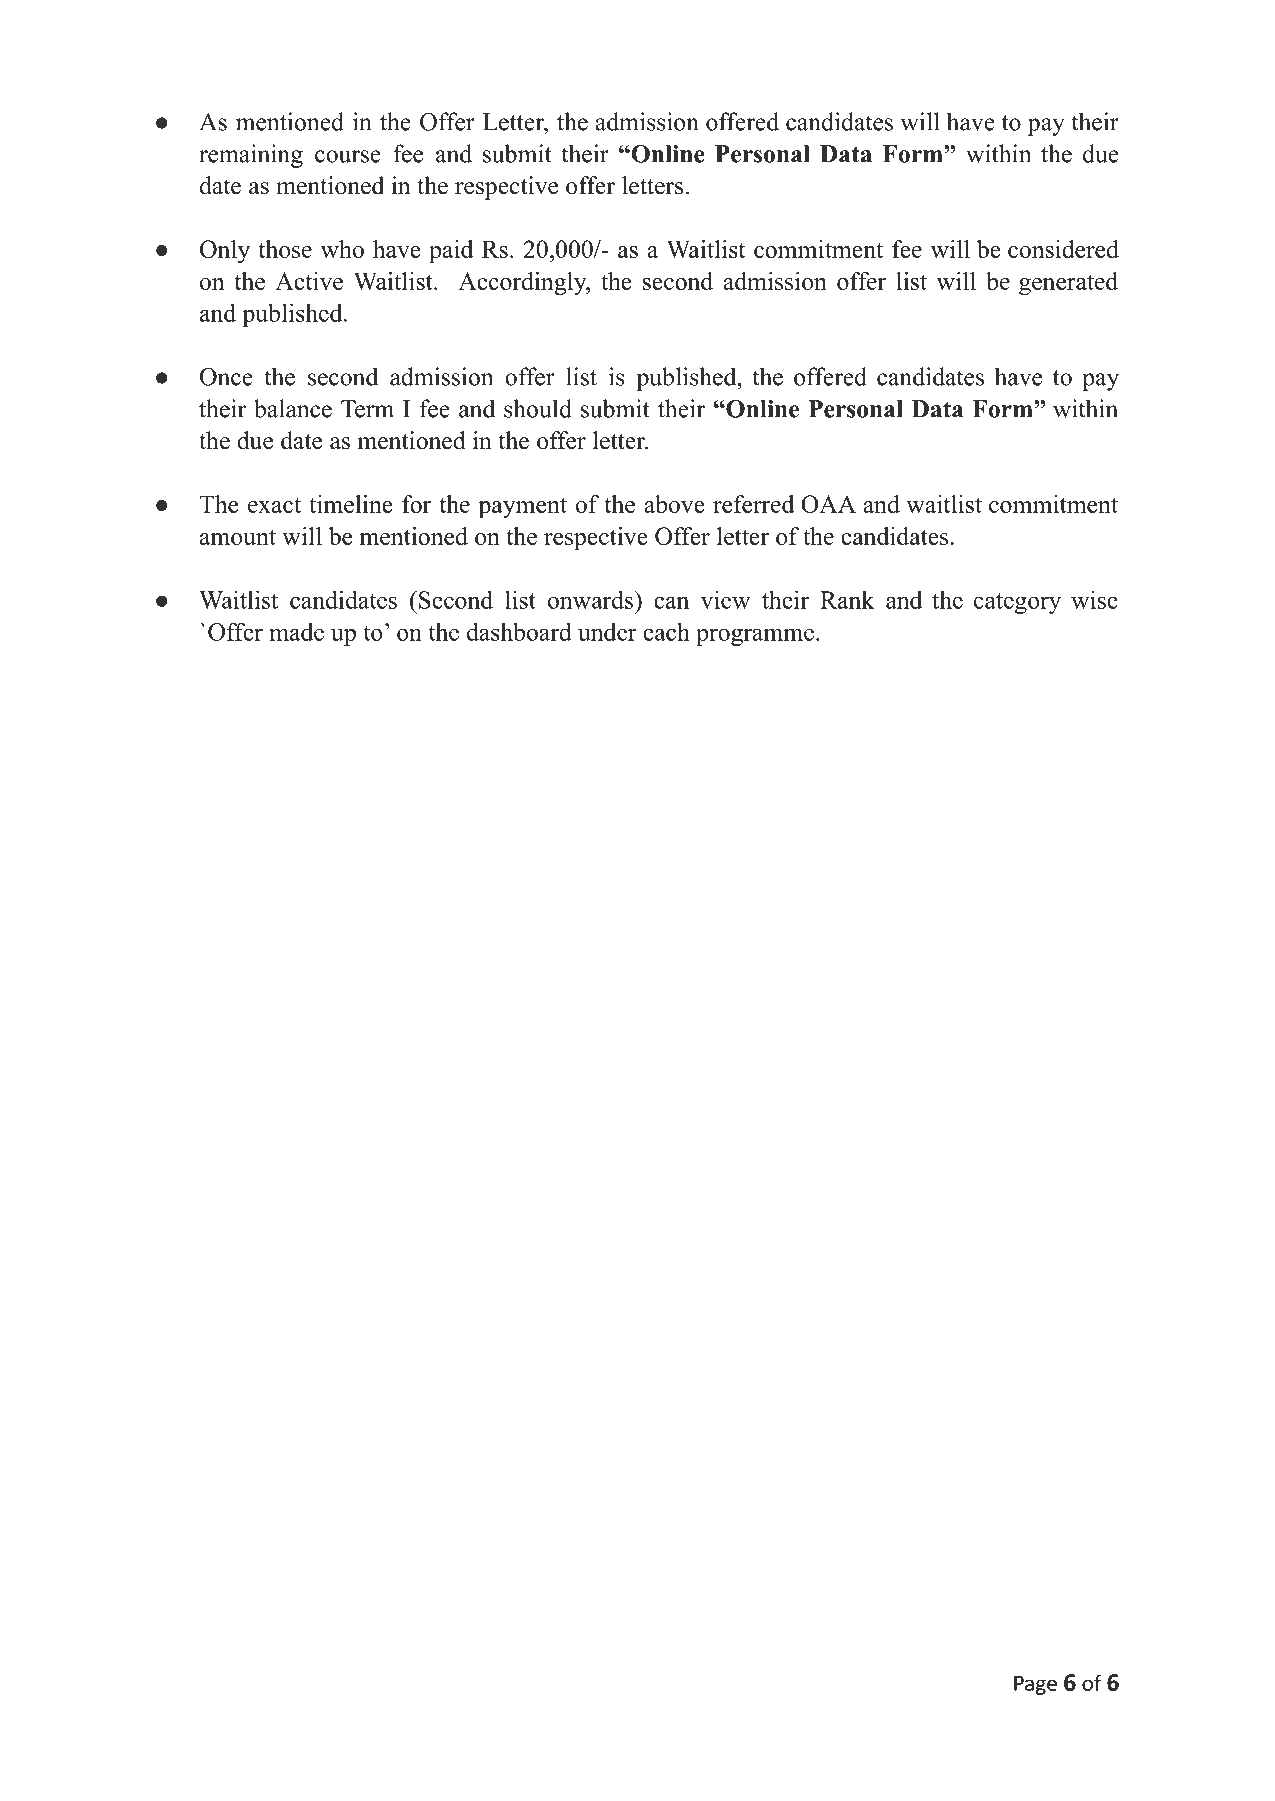  What do you see at coordinates (1063, 249) in the screenshot?
I see `considered` at bounding box center [1063, 249].
